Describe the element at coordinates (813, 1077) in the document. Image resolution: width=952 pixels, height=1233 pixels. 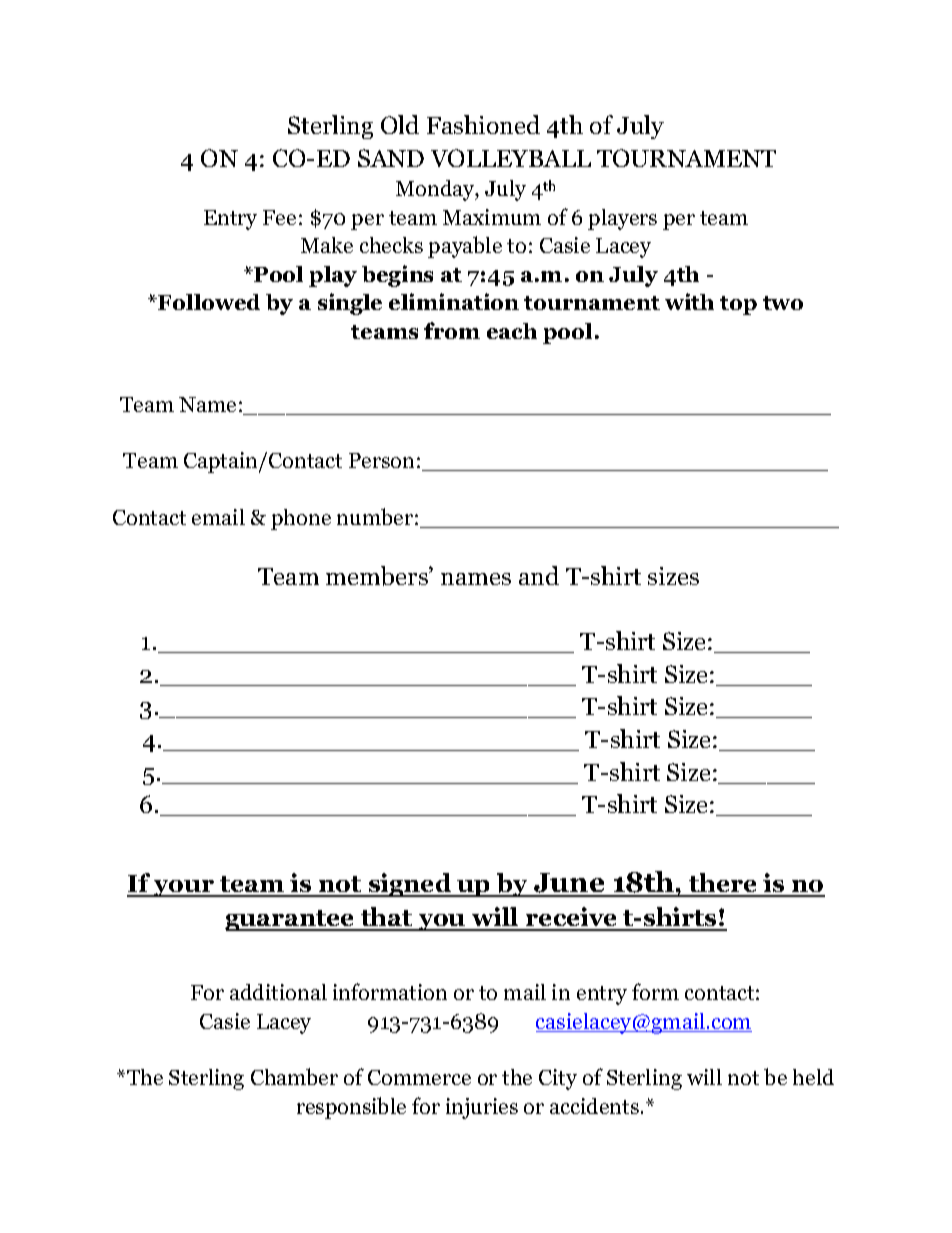
I see `held` at that location.
